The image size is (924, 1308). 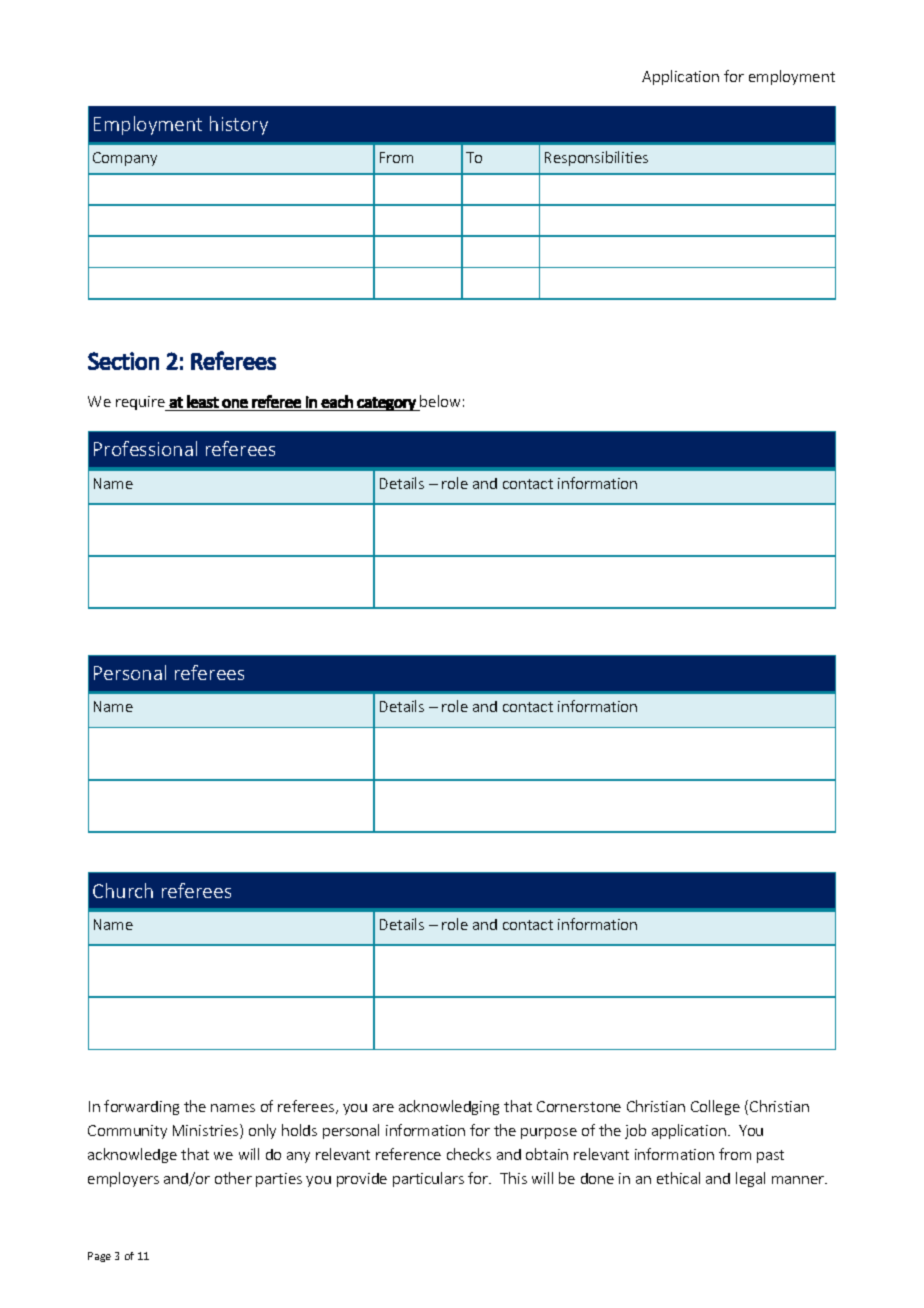 I want to click on College, so click(x=715, y=1107).
